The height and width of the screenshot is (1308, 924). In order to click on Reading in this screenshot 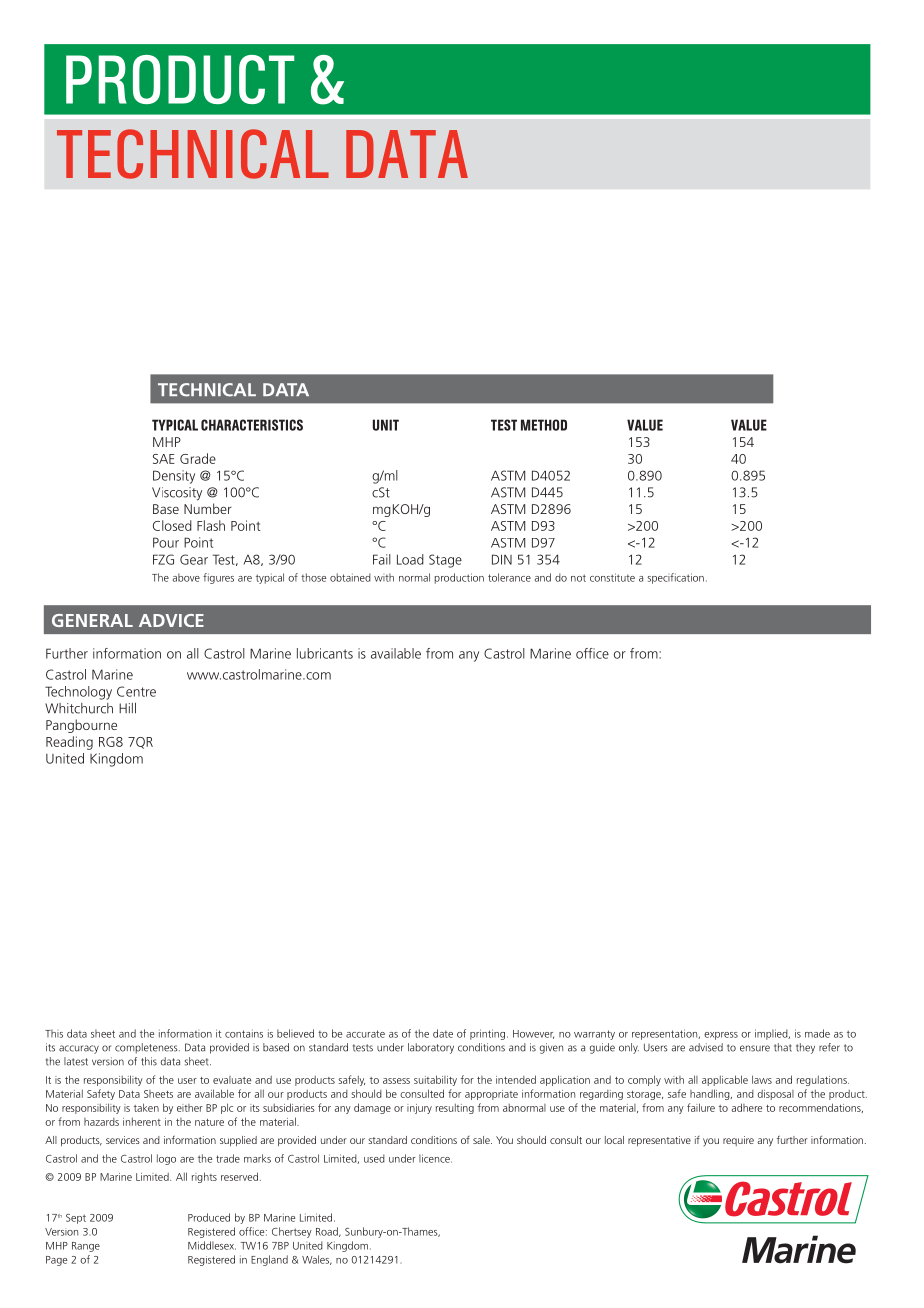, I will do `click(69, 743)`.
